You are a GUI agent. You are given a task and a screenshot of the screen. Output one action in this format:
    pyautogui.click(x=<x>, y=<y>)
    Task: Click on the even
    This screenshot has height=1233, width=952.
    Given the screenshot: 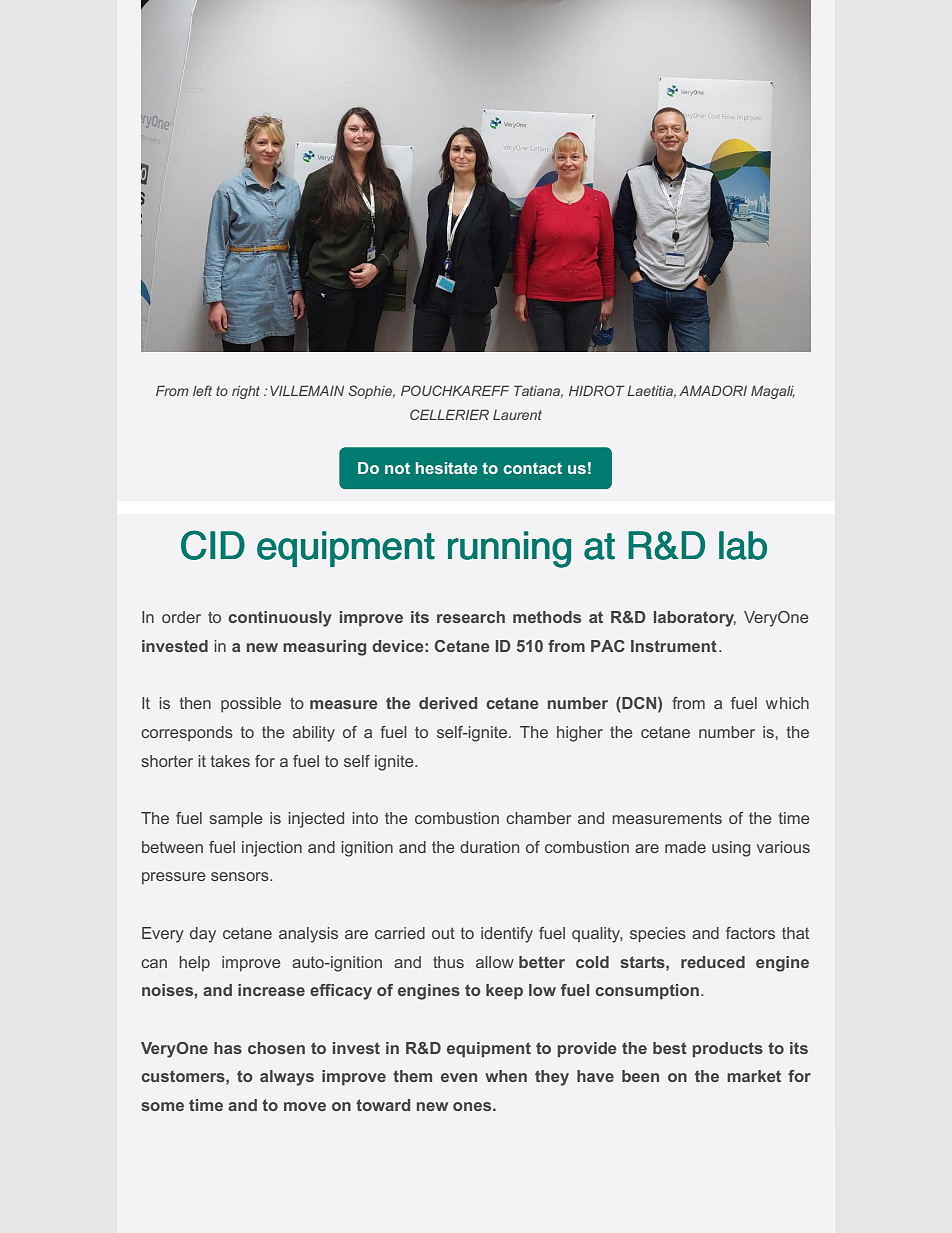 What is the action you would take?
    pyautogui.click(x=459, y=1077)
